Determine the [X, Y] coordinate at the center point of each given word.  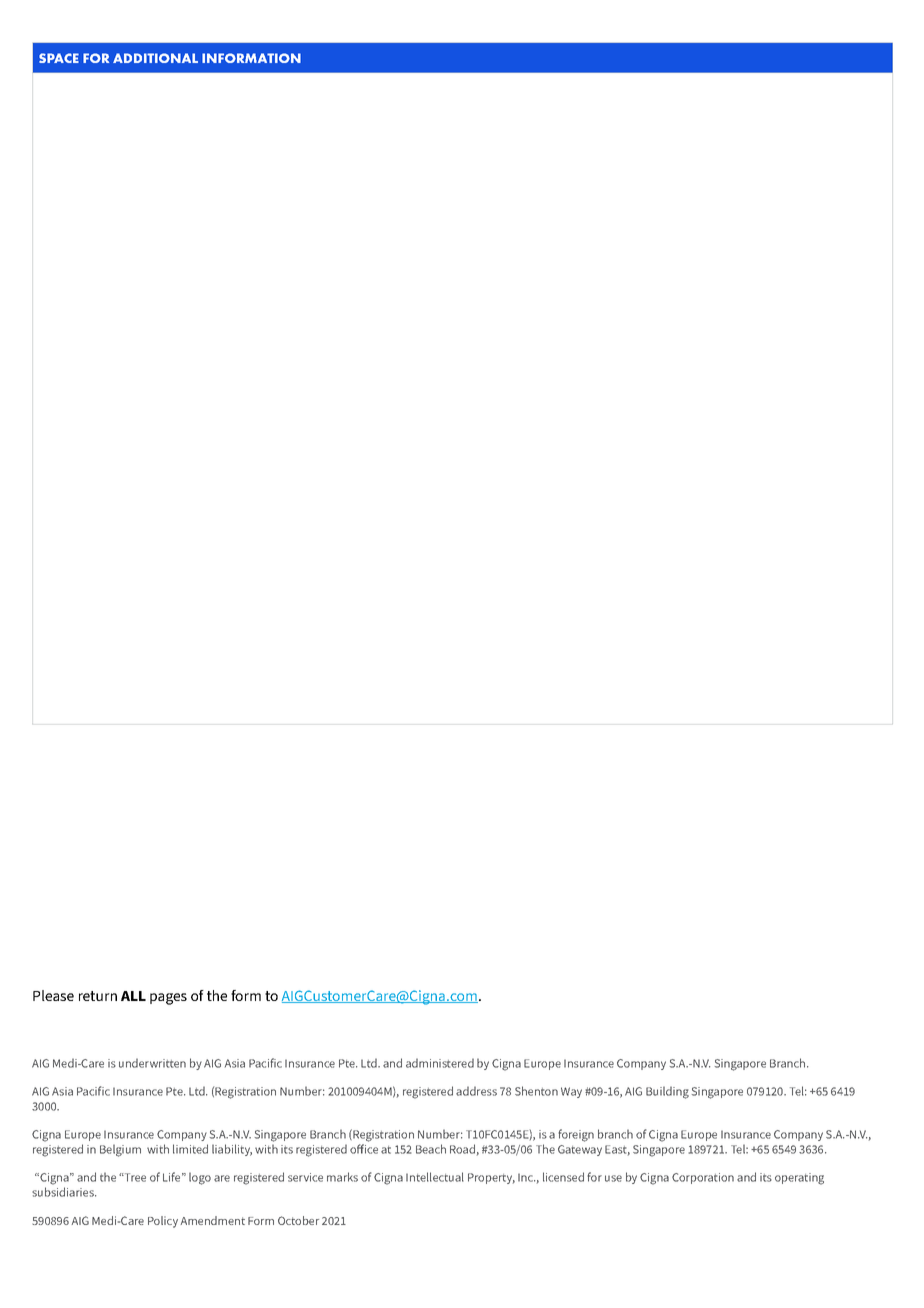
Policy [163, 1222]
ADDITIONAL [155, 58]
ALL [133, 996]
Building [667, 1092]
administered [440, 1063]
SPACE [59, 58]
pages [168, 999]
